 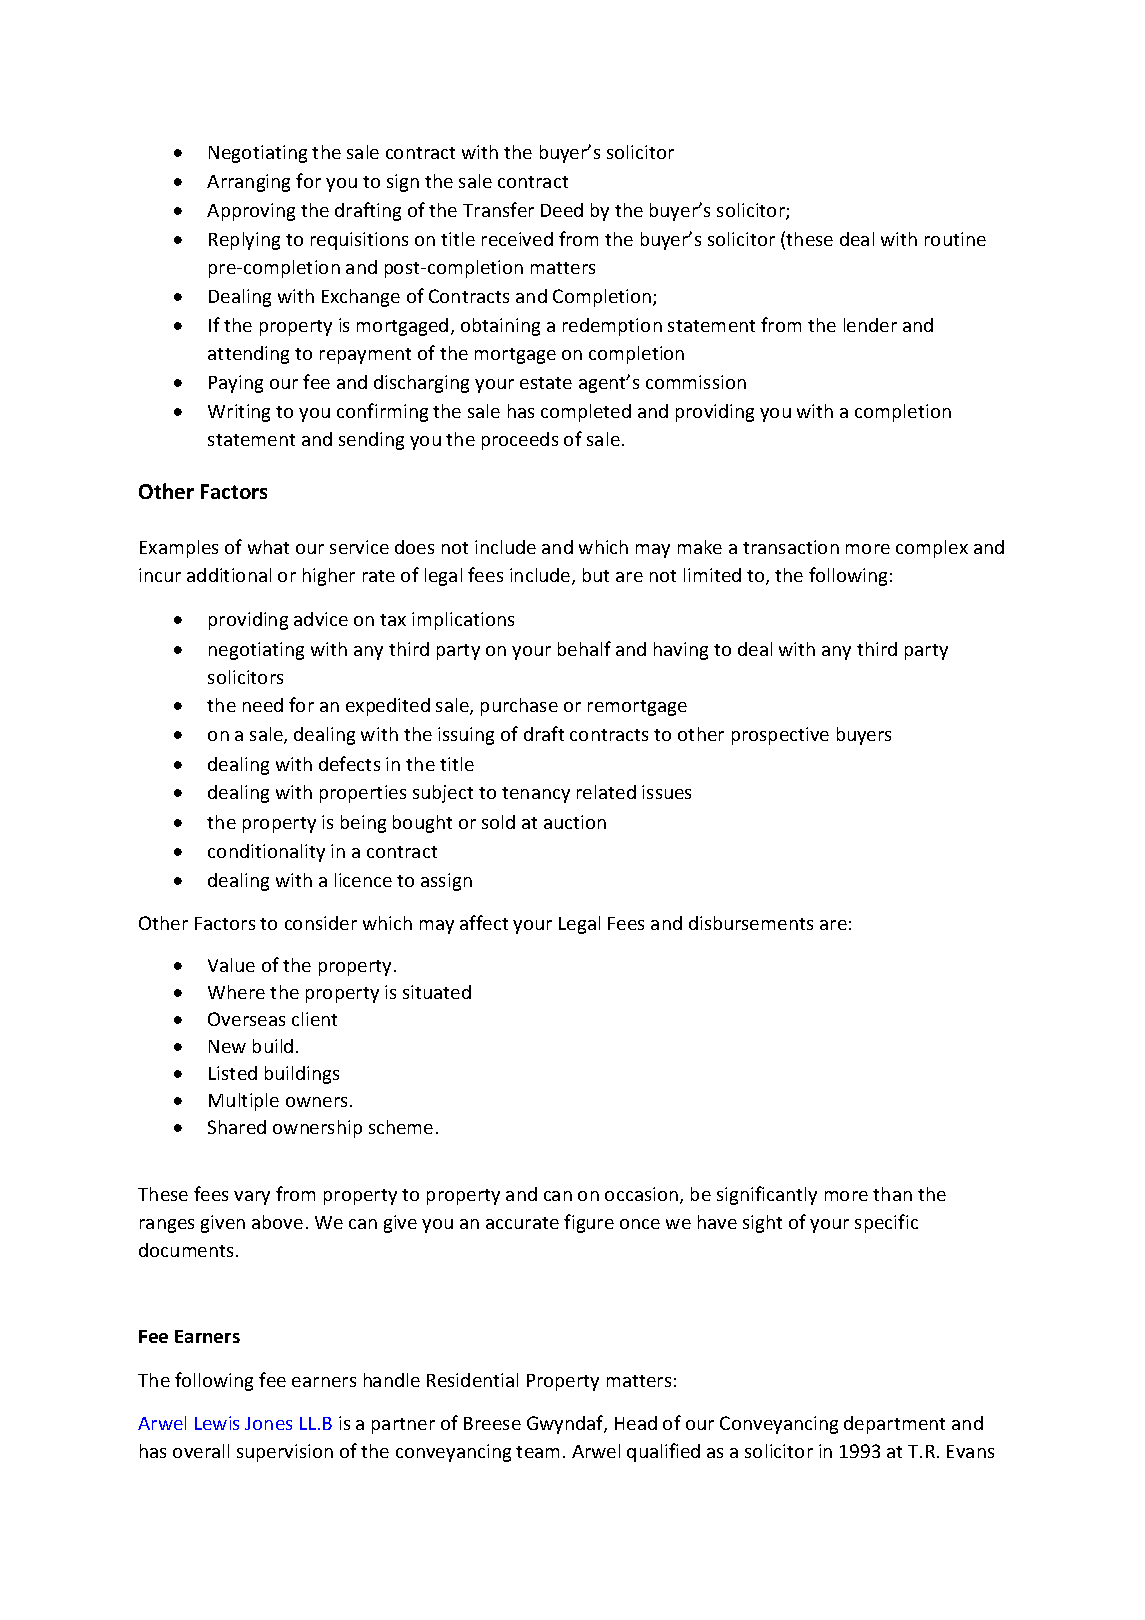 What do you see at coordinates (537, 1452) in the screenshot?
I see `team` at bounding box center [537, 1452].
